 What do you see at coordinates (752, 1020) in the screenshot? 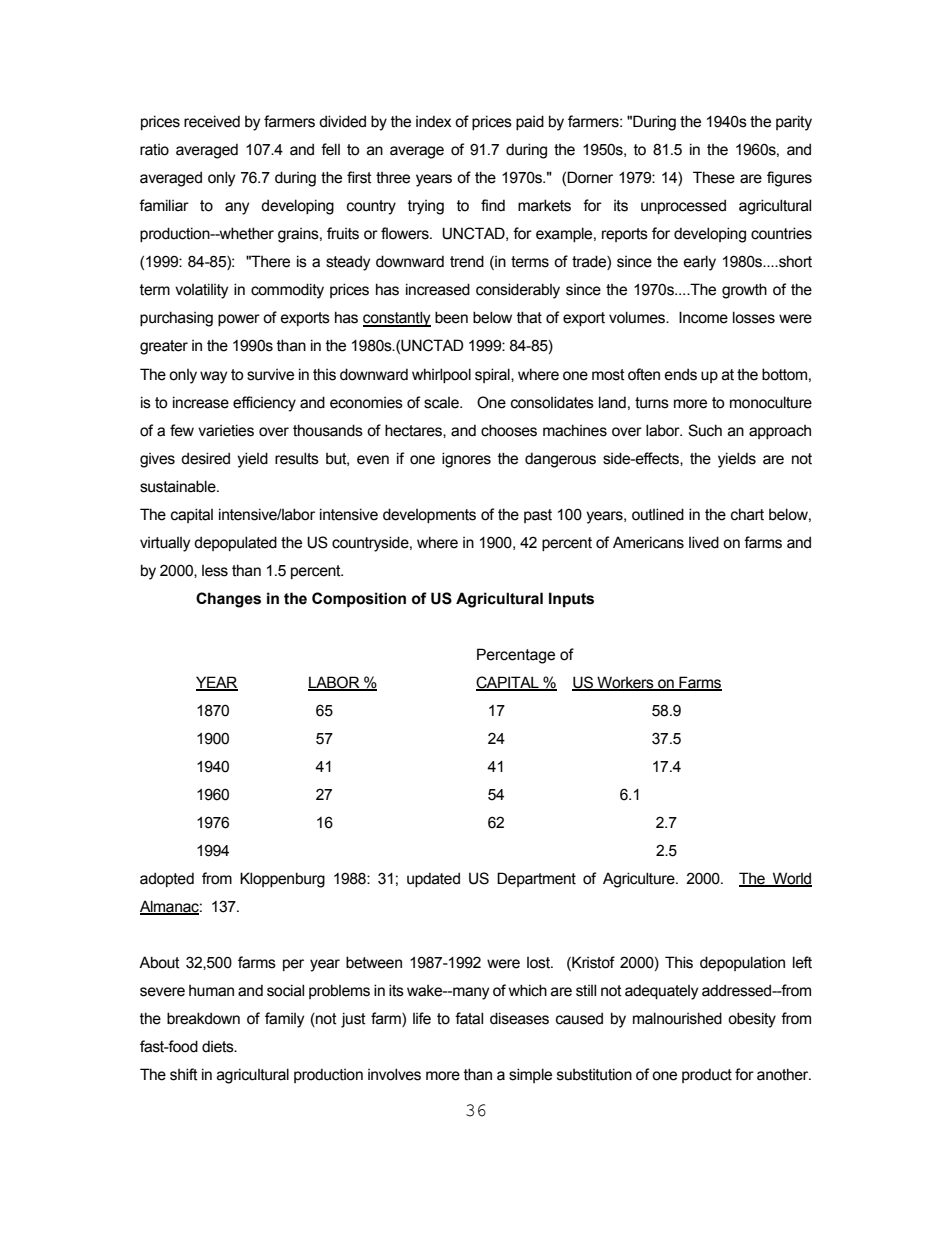
I see `obesity` at bounding box center [752, 1020].
